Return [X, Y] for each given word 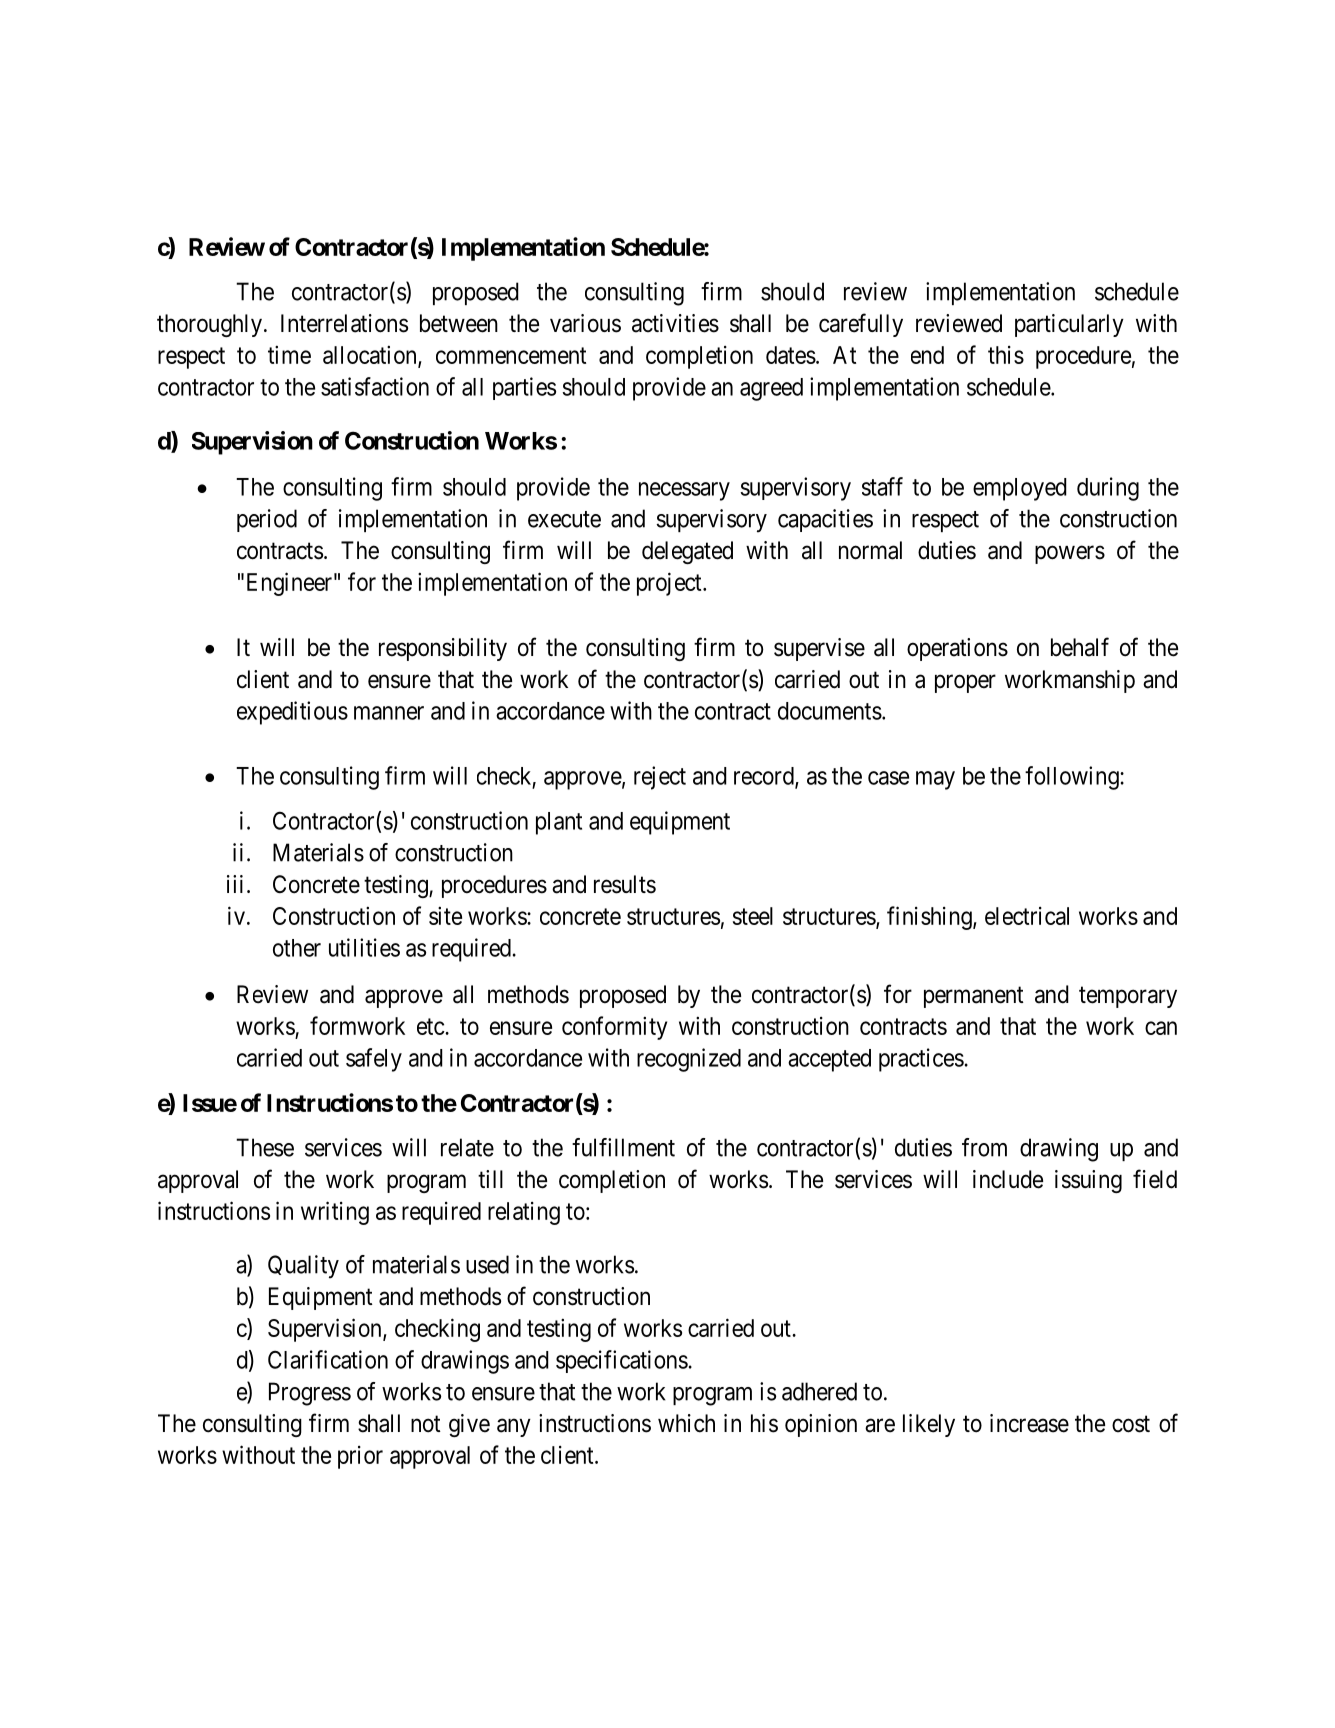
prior [360, 1457]
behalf [1080, 647]
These [265, 1147]
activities [675, 323]
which [686, 1423]
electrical [1027, 916]
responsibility [443, 649]
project [670, 584]
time [289, 354]
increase [1029, 1423]
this [1006, 355]
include [1008, 1179]
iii [235, 884]
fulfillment [623, 1147]
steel [753, 916]
